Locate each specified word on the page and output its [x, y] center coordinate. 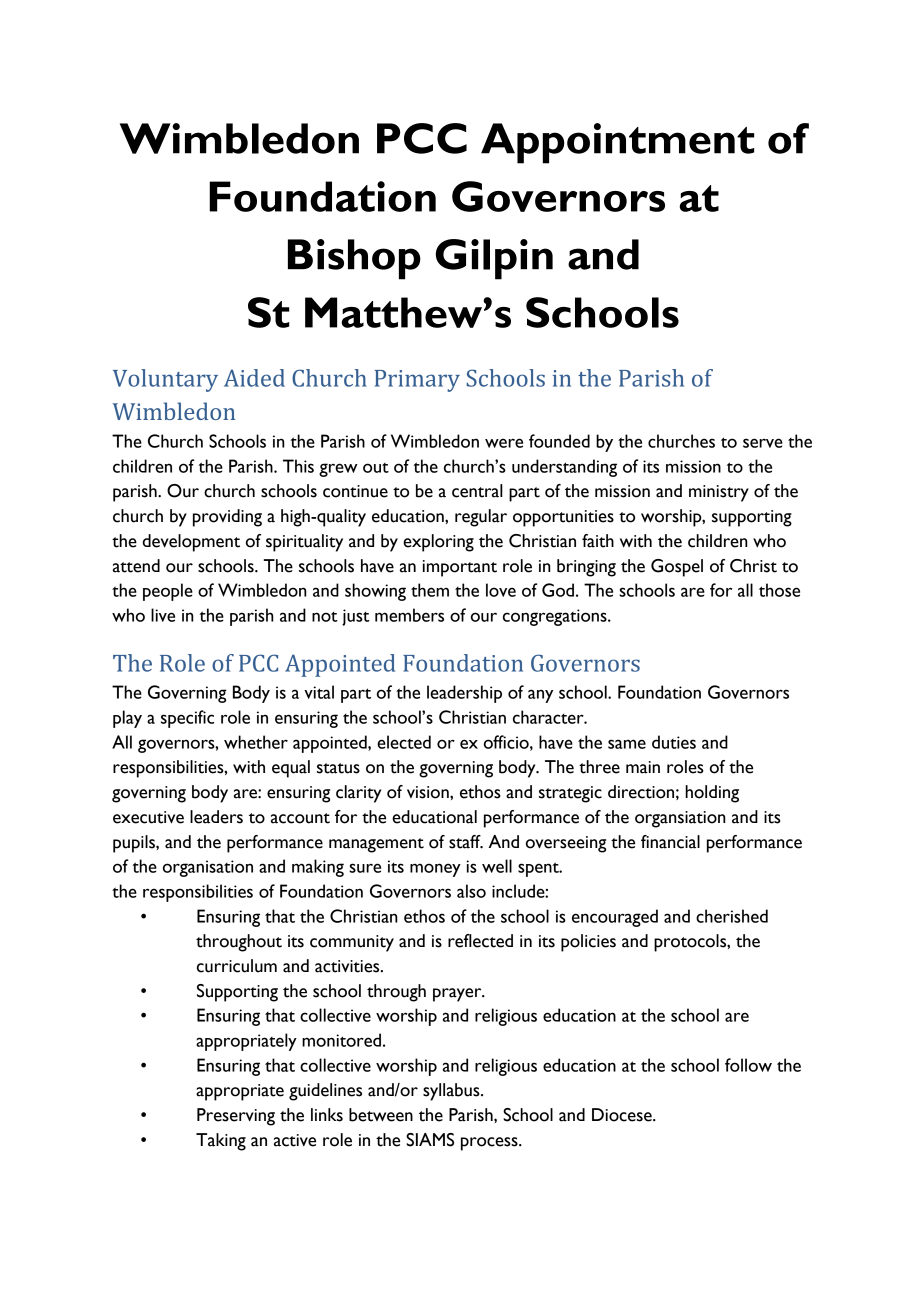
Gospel [677, 568]
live [163, 615]
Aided [254, 378]
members [409, 615]
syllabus [452, 1092]
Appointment [617, 143]
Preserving [236, 1117]
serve [763, 443]
